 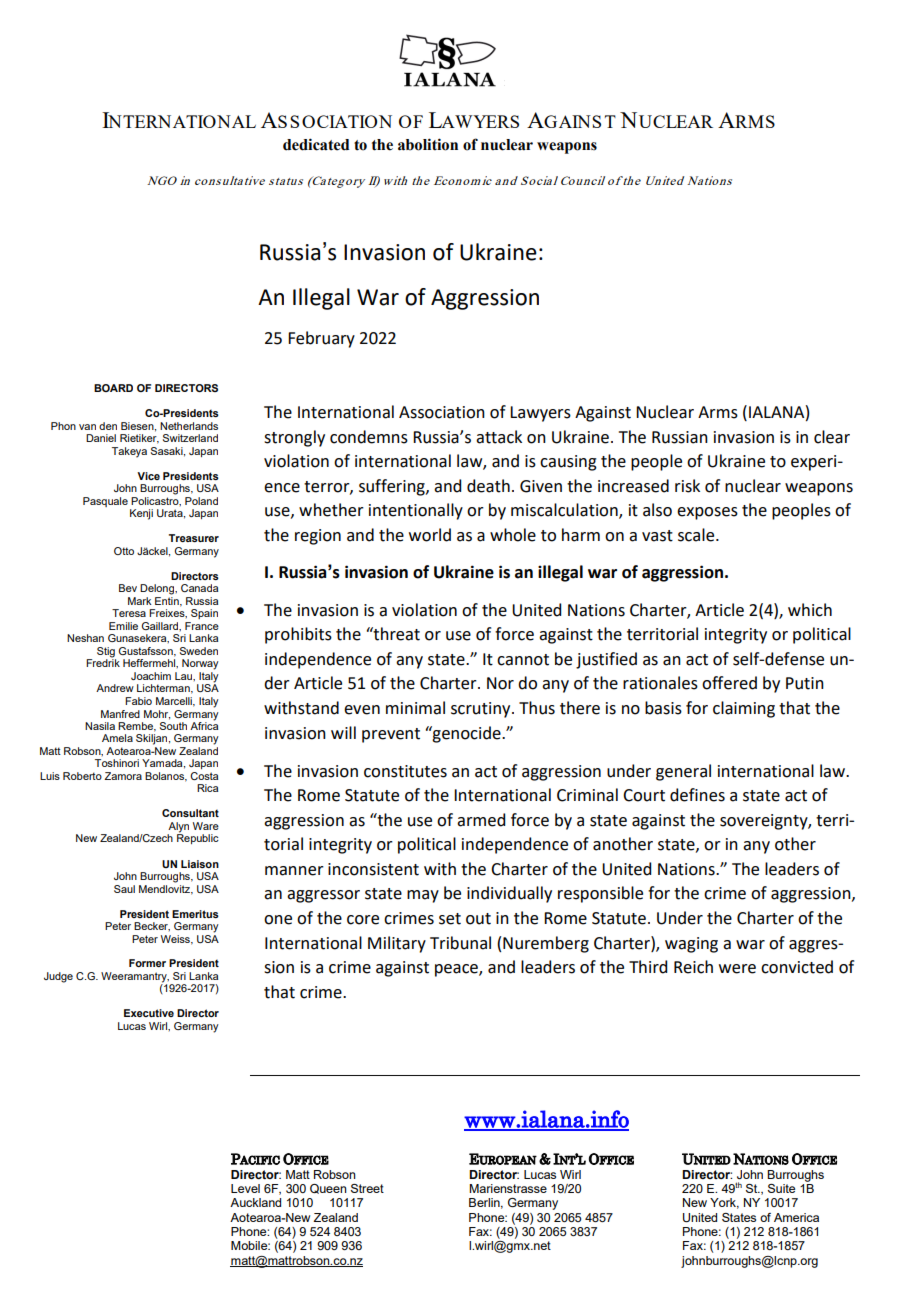 I want to click on dedicated, so click(x=316, y=144).
